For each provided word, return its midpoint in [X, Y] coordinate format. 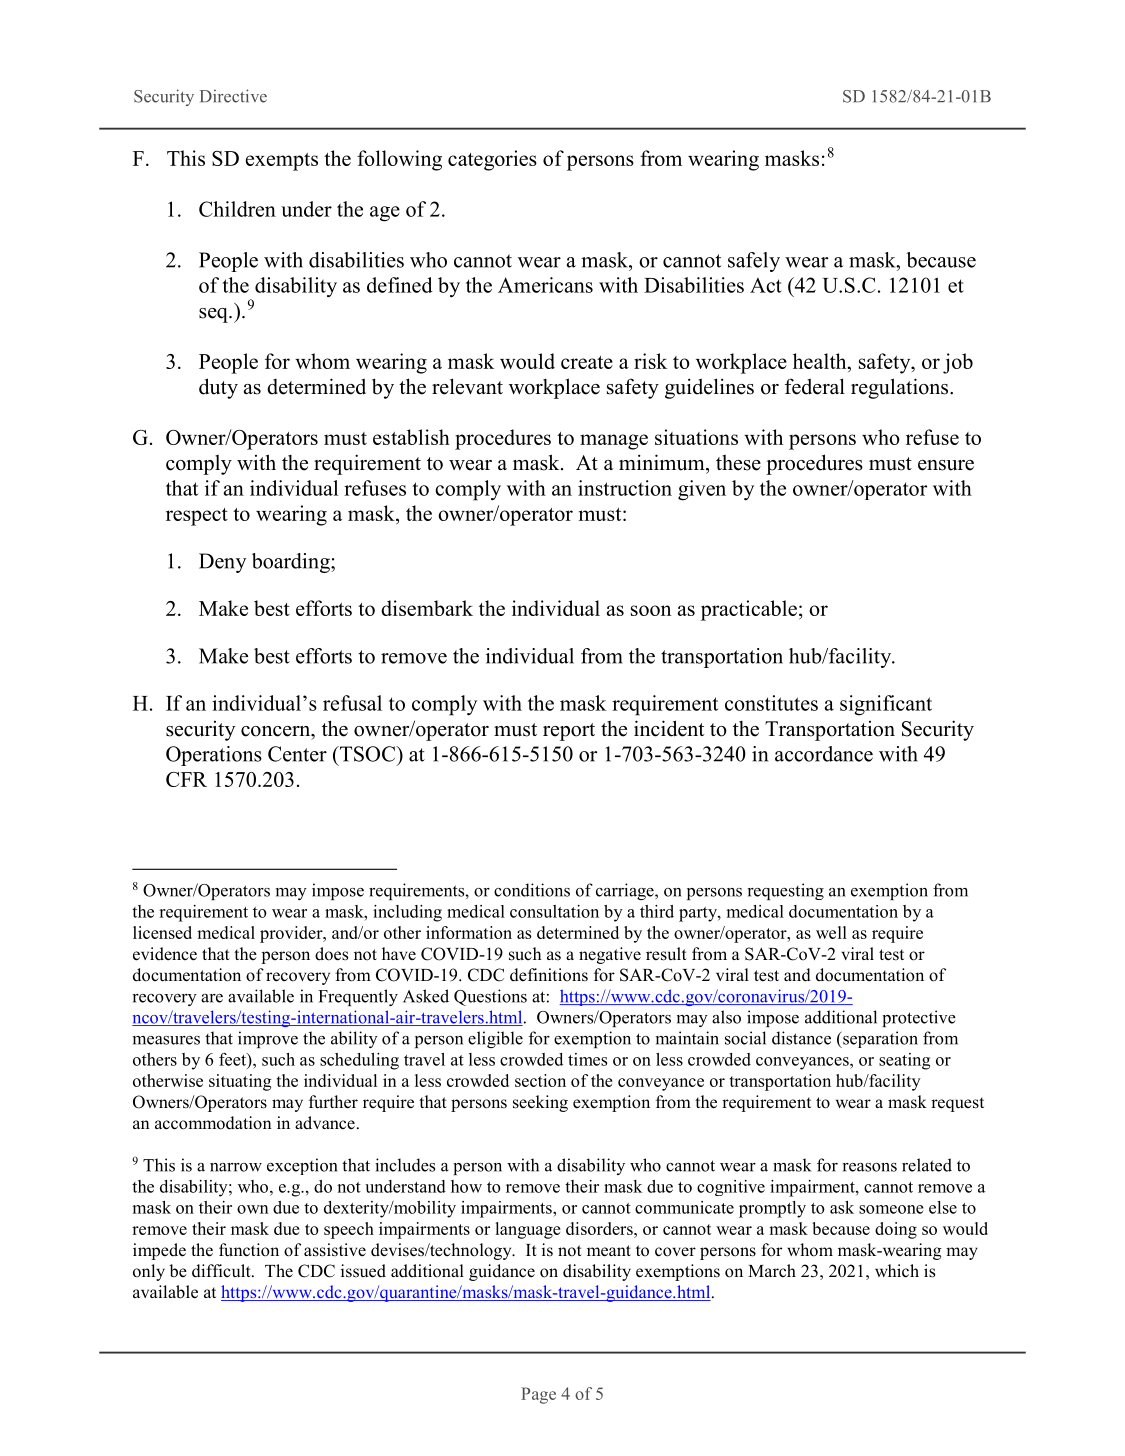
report [569, 732]
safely [754, 262]
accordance [824, 754]
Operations [214, 756]
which [897, 1271]
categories [492, 160]
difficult [222, 1271]
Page [538, 1395]
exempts [282, 162]
